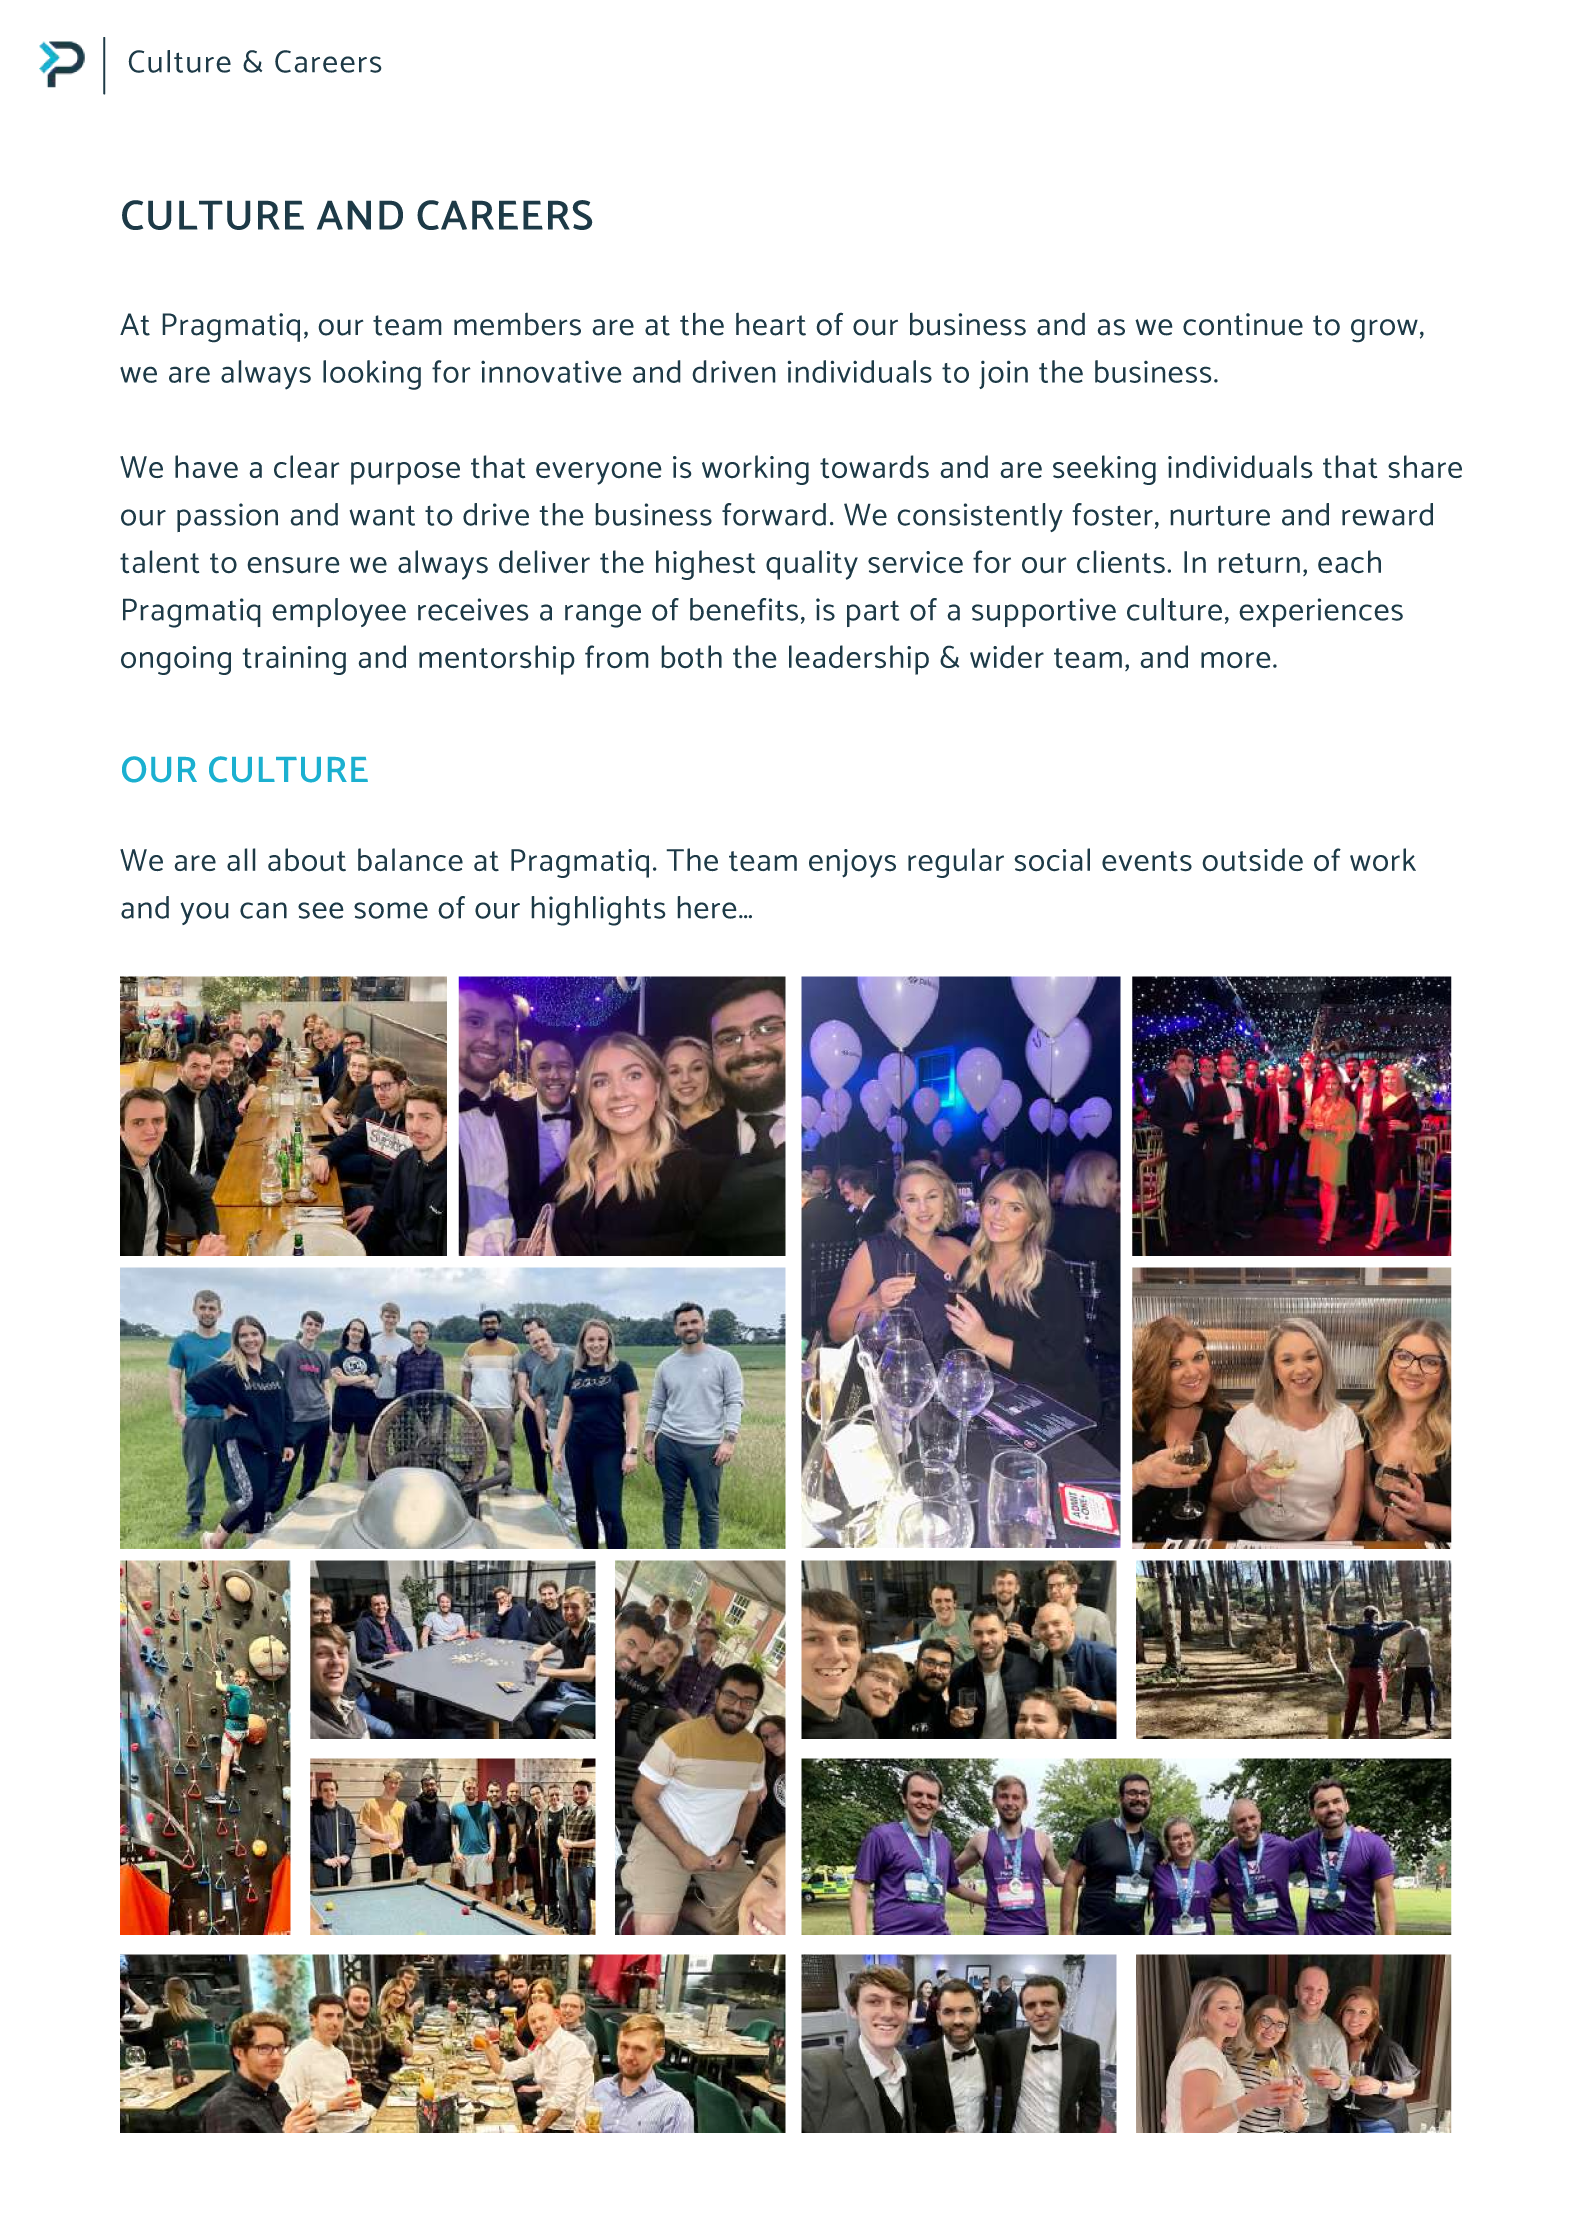 The image size is (1572, 2226). Describe the element at coordinates (1220, 516) in the document. I see `nurture` at that location.
